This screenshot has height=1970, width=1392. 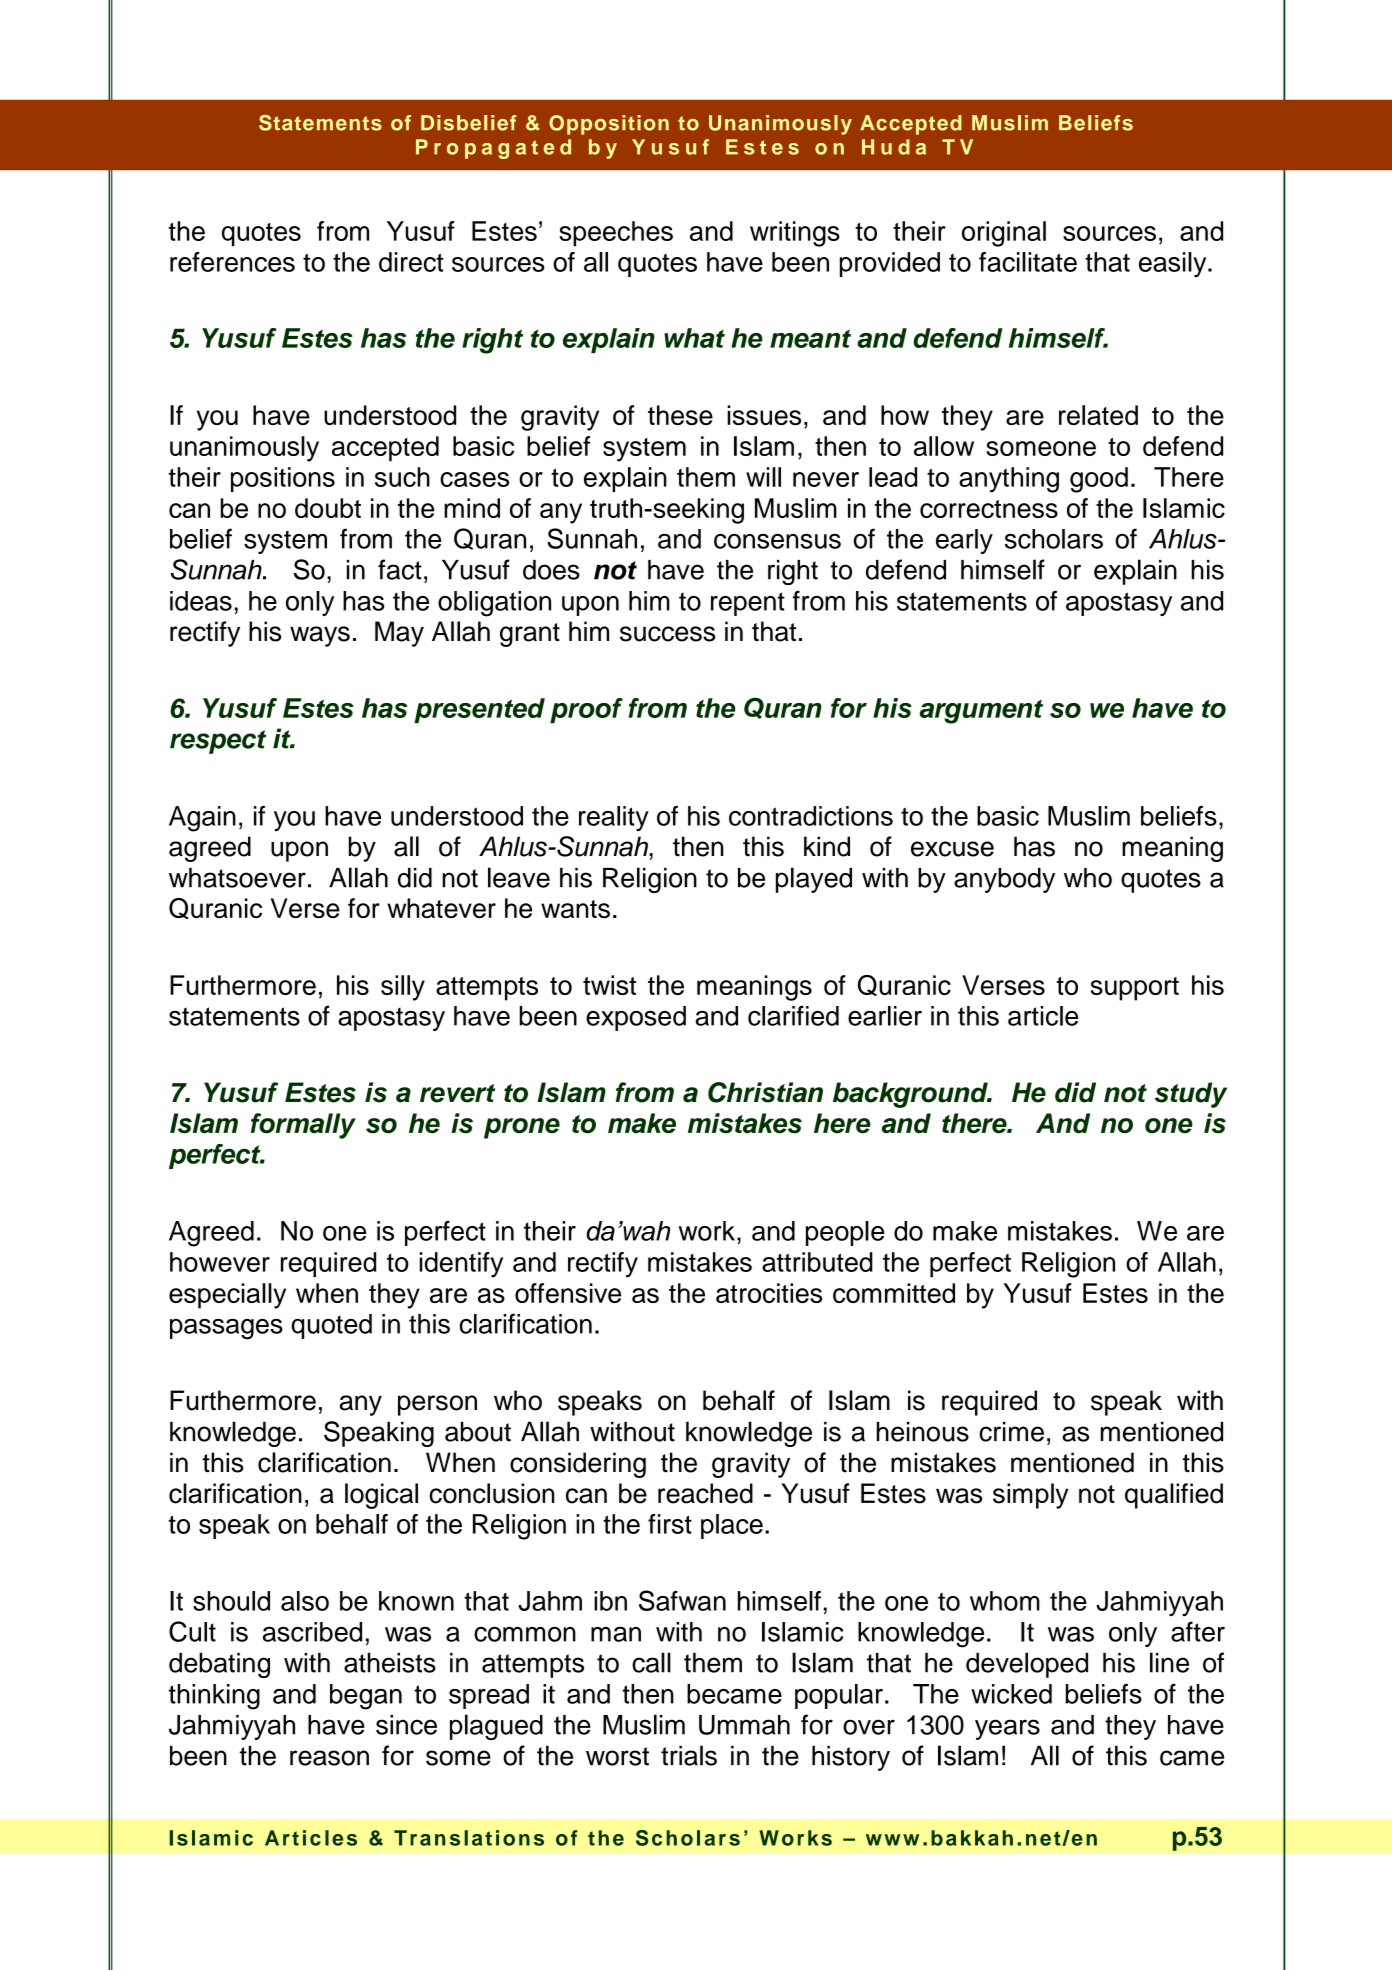 I want to click on repent, so click(x=748, y=604).
